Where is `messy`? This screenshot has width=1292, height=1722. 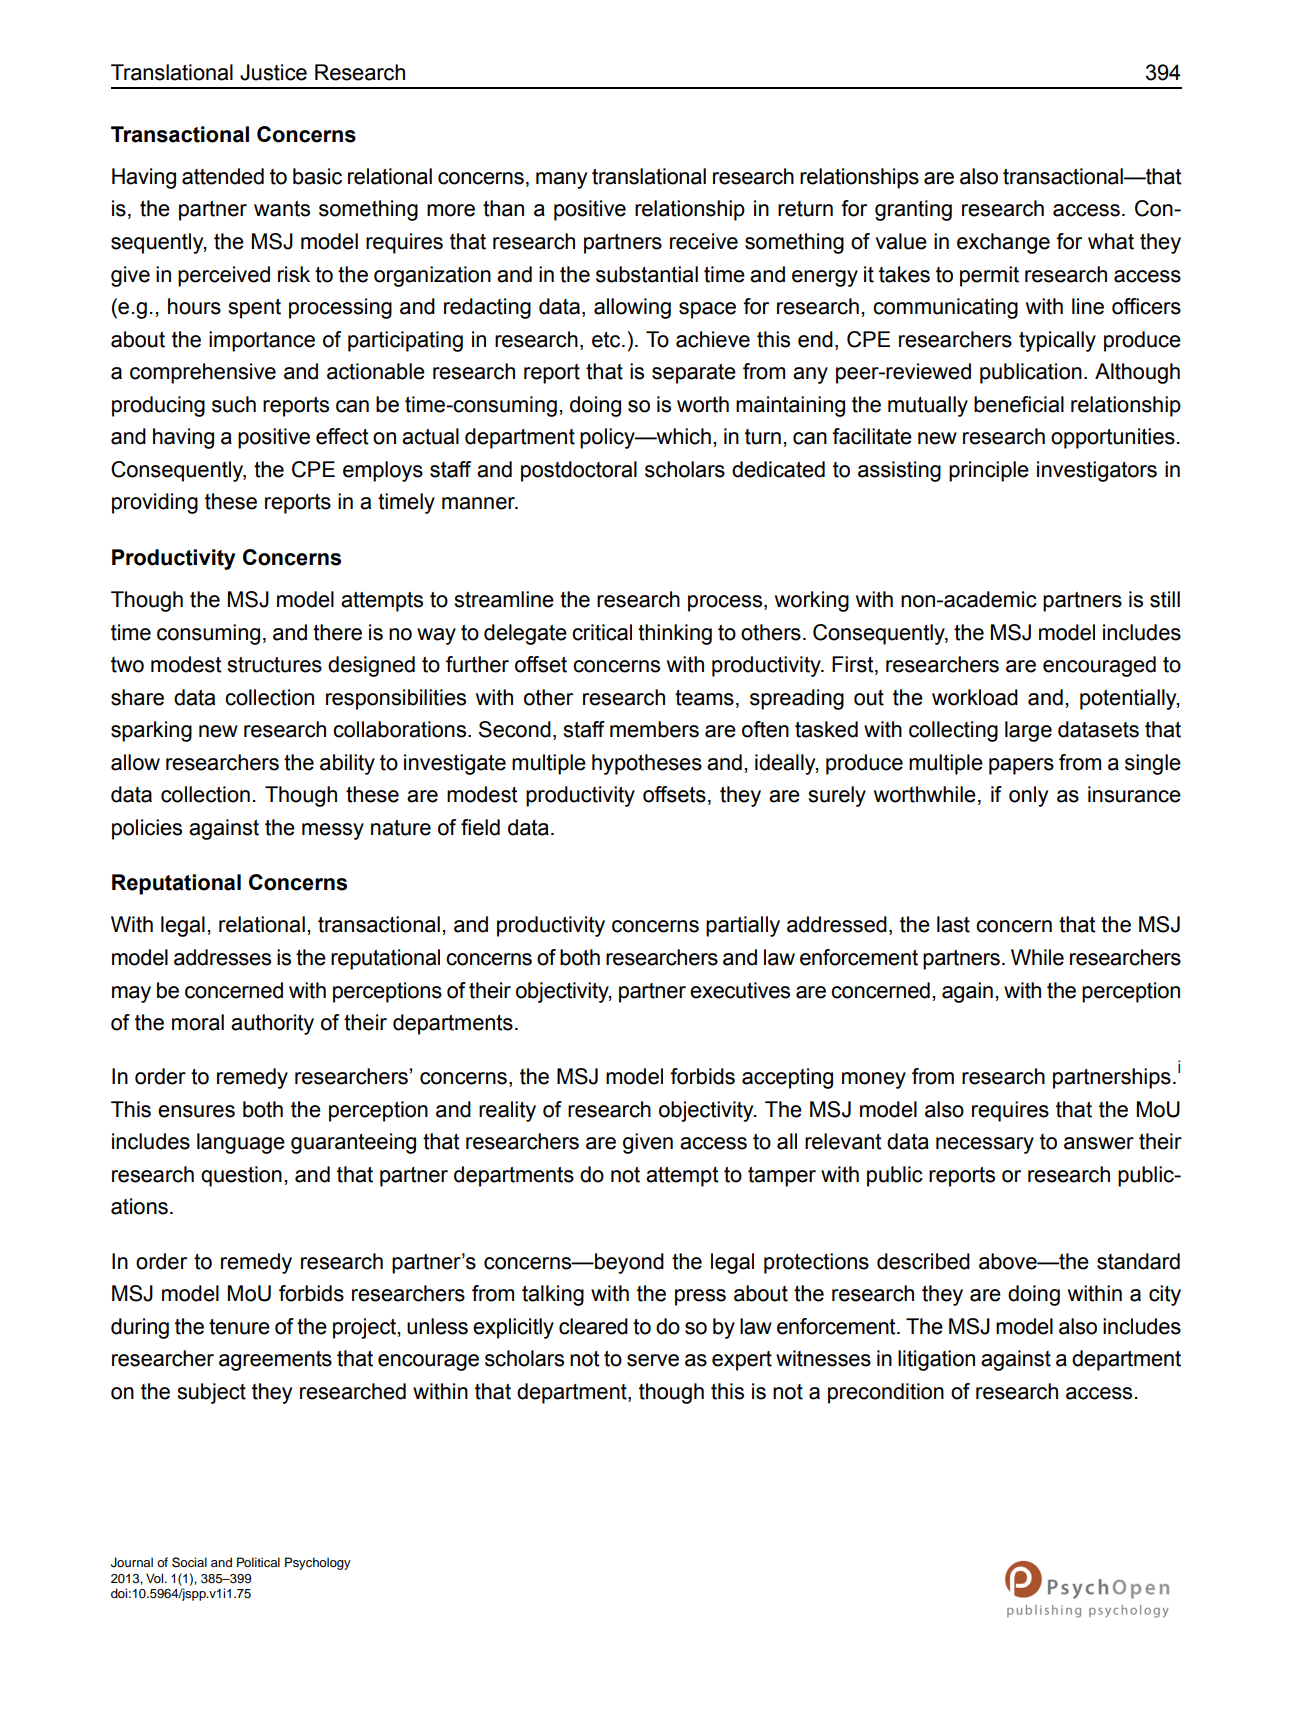 messy is located at coordinates (333, 831).
